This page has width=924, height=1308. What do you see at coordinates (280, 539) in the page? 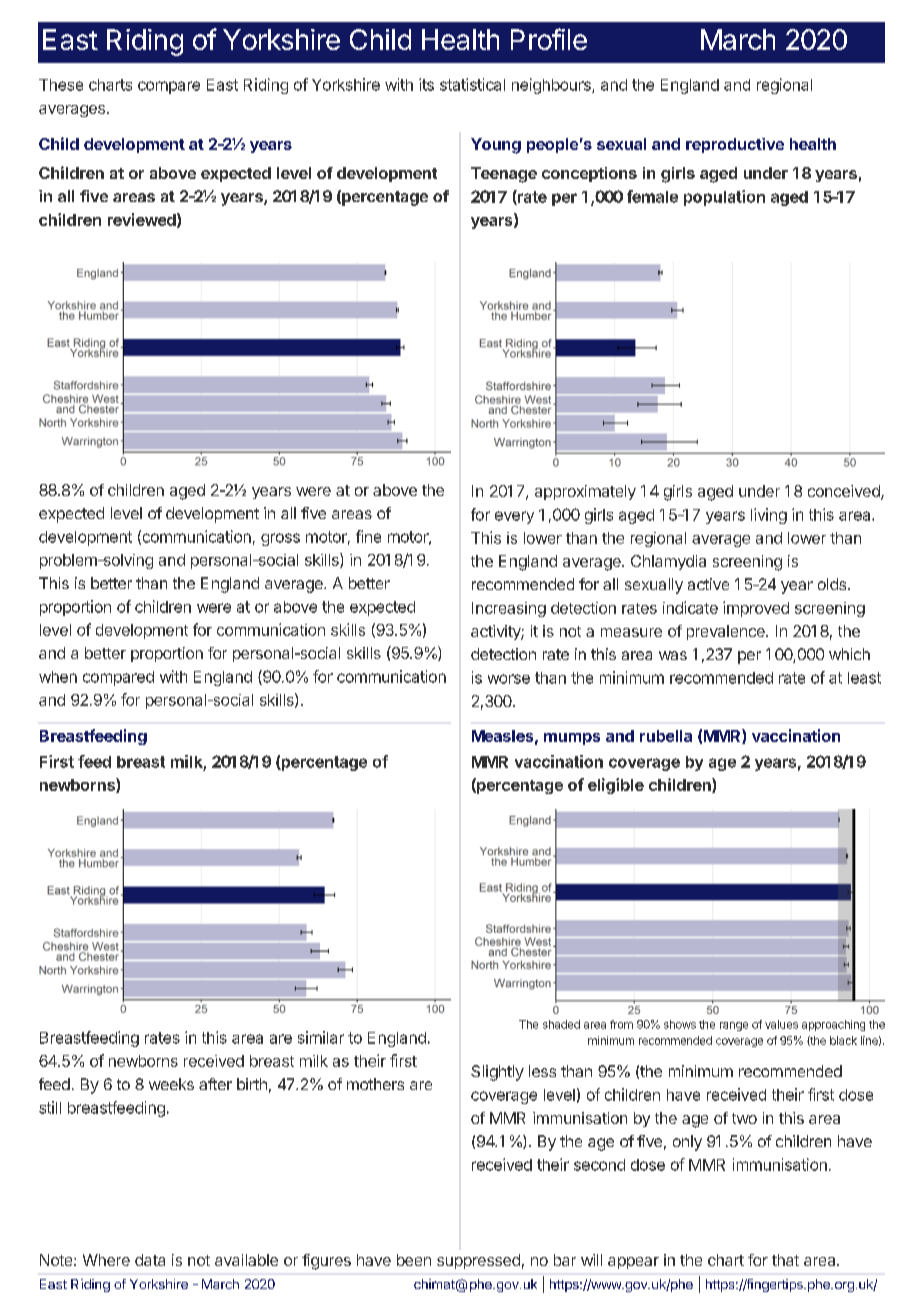
I see `gross` at bounding box center [280, 539].
